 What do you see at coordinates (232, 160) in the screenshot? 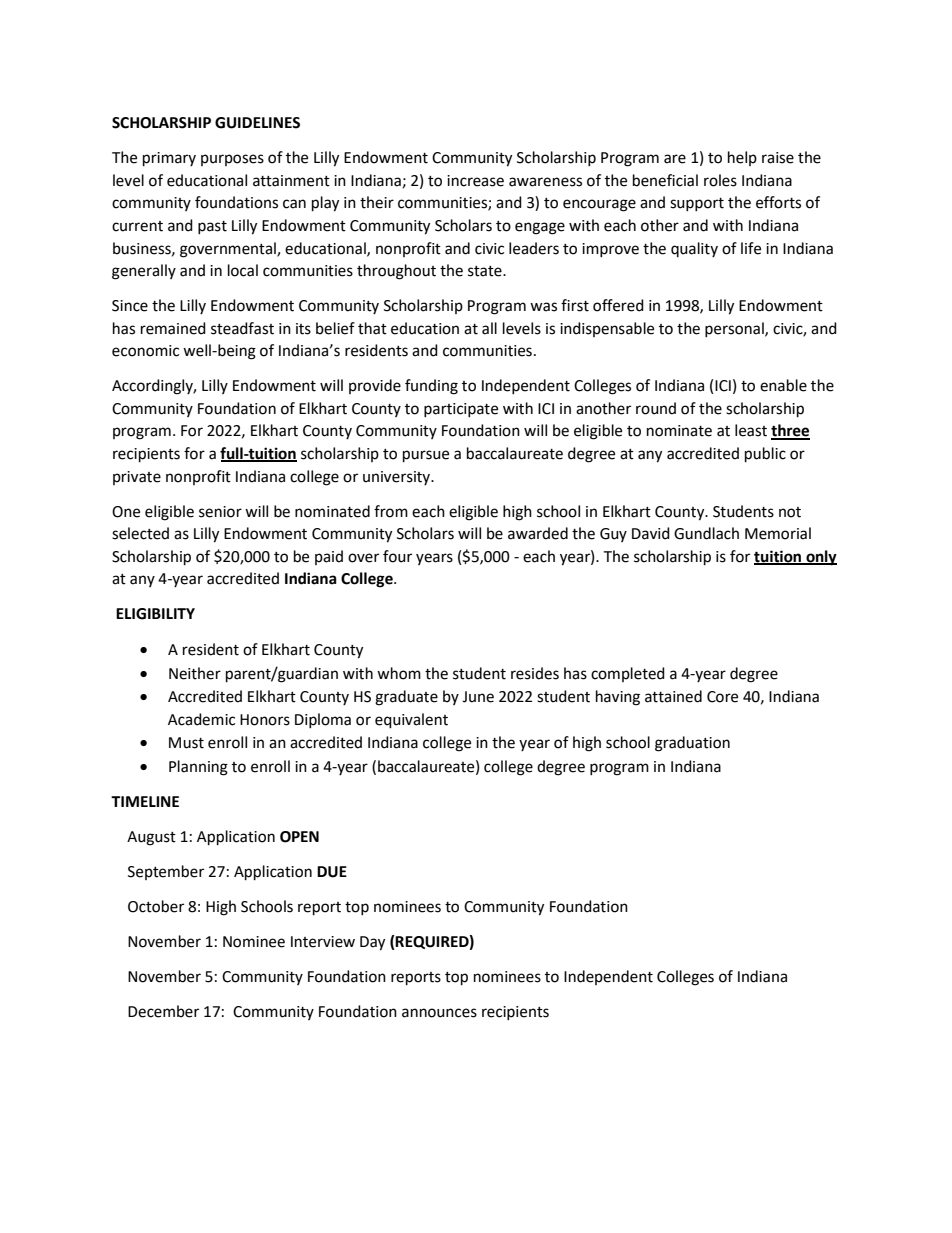
I see `purposes` at bounding box center [232, 160].
